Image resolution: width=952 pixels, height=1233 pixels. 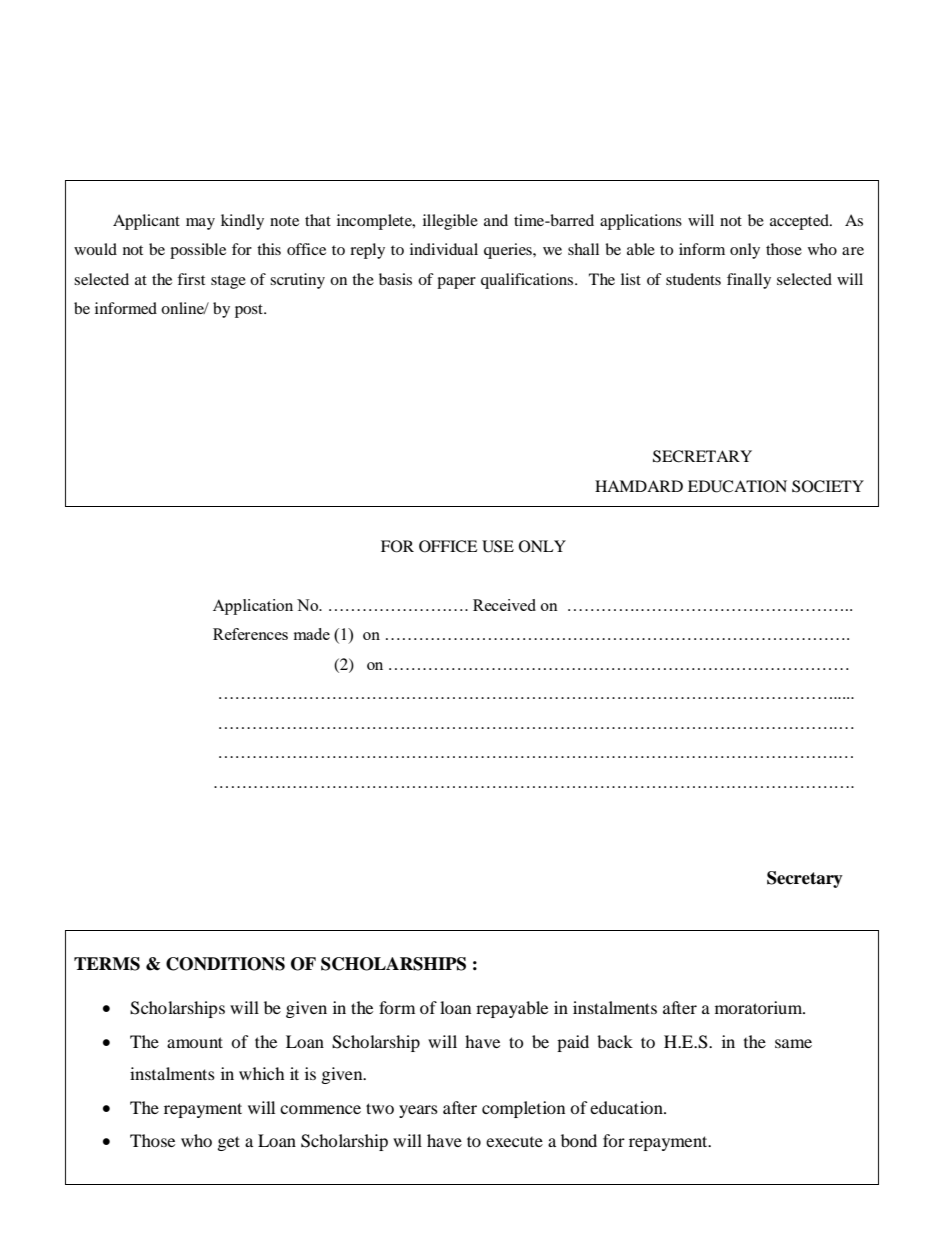 What do you see at coordinates (250, 634) in the page?
I see `References` at bounding box center [250, 634].
